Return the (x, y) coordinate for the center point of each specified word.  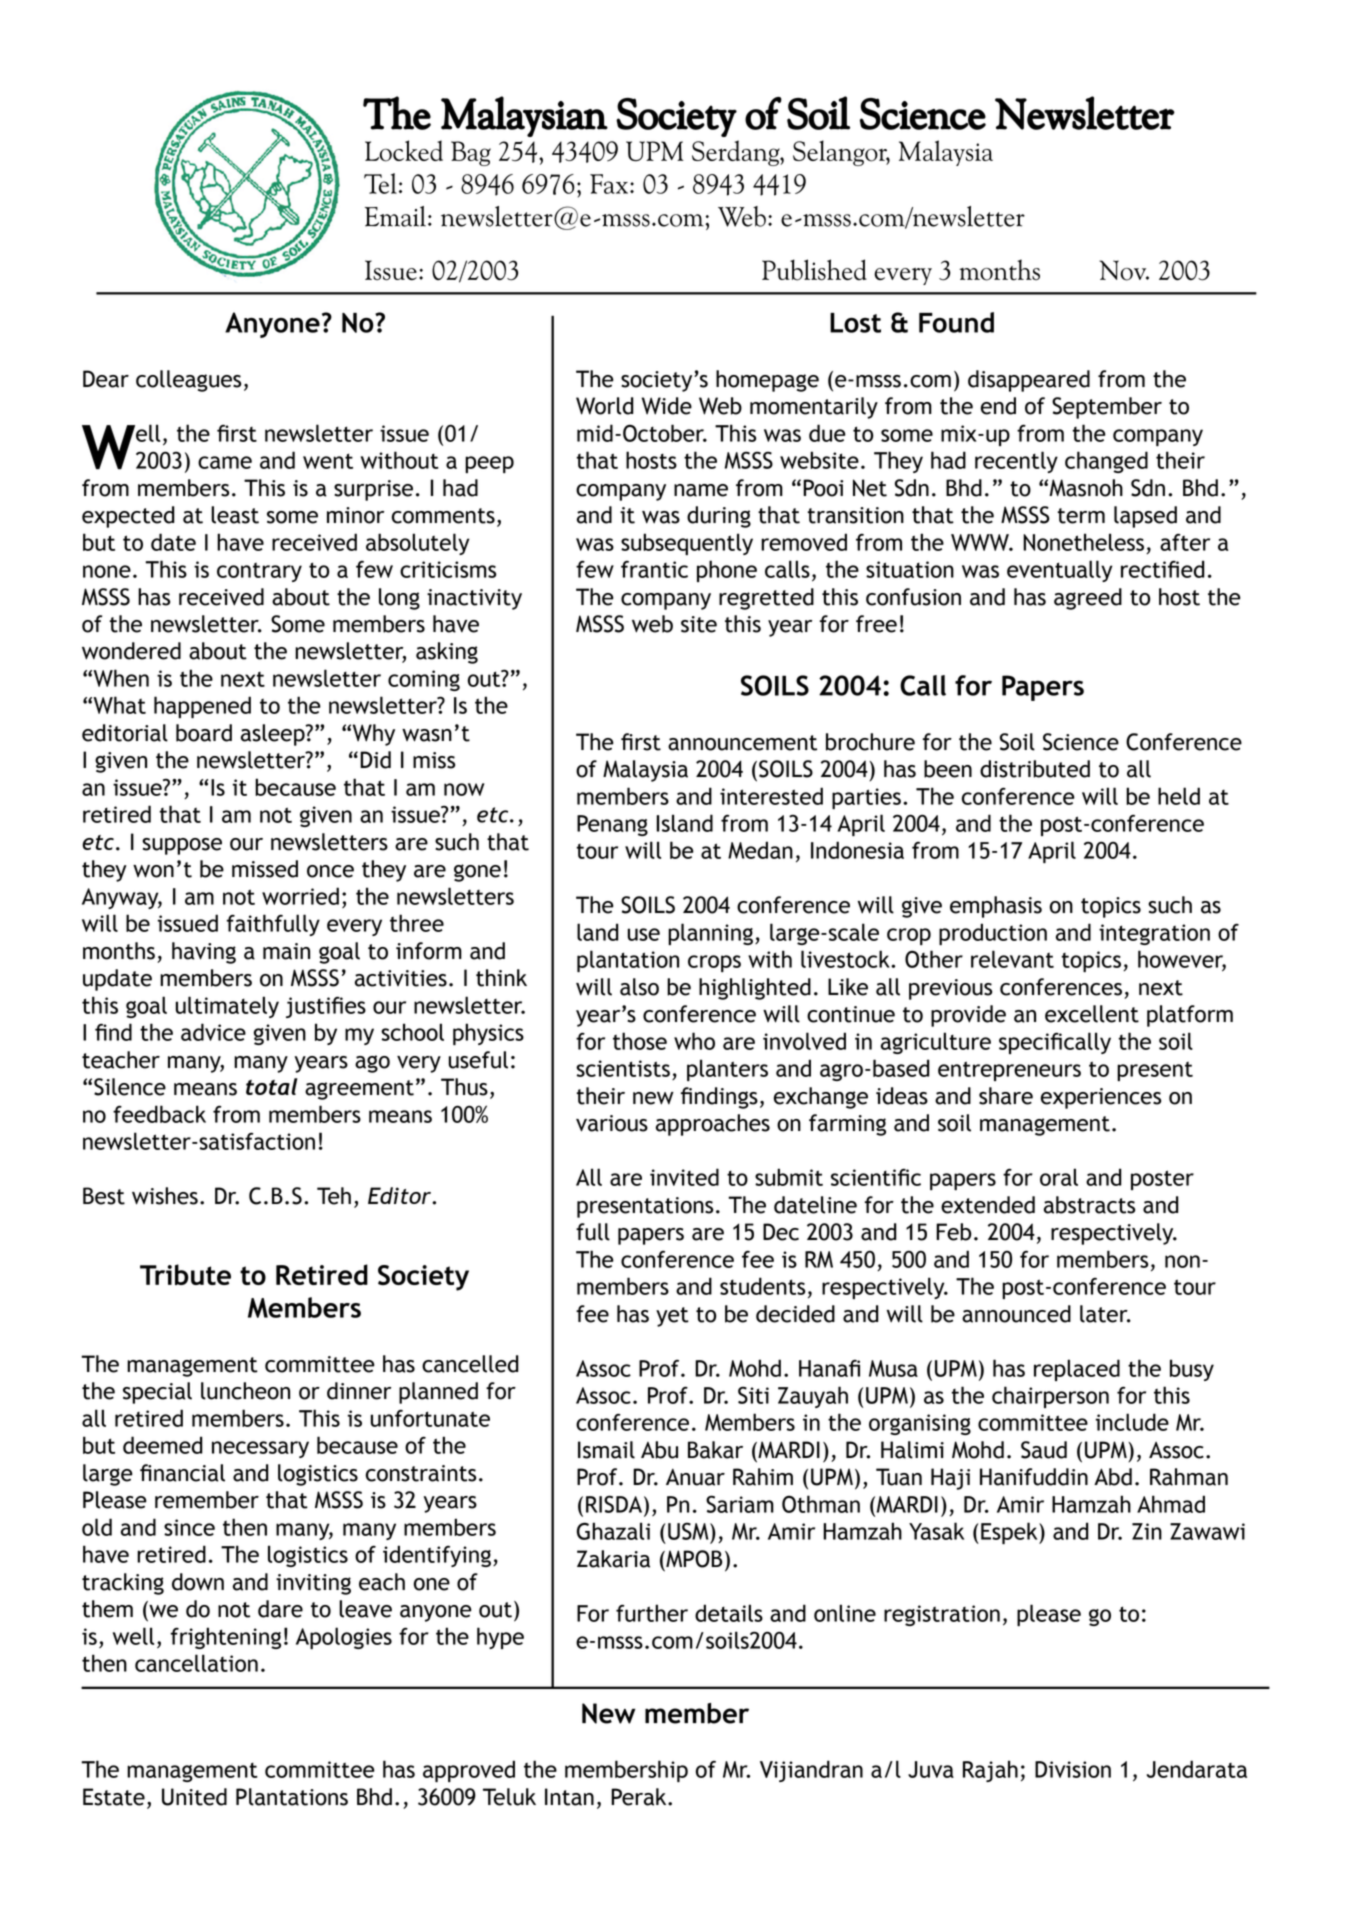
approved (469, 1771)
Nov (1124, 270)
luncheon (245, 1391)
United (194, 1797)
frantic (654, 569)
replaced (1077, 1370)
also (639, 987)
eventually (1060, 571)
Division (1073, 1769)
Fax (610, 184)
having (204, 953)
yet (672, 1317)
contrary (259, 572)
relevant (1012, 959)
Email (395, 216)
